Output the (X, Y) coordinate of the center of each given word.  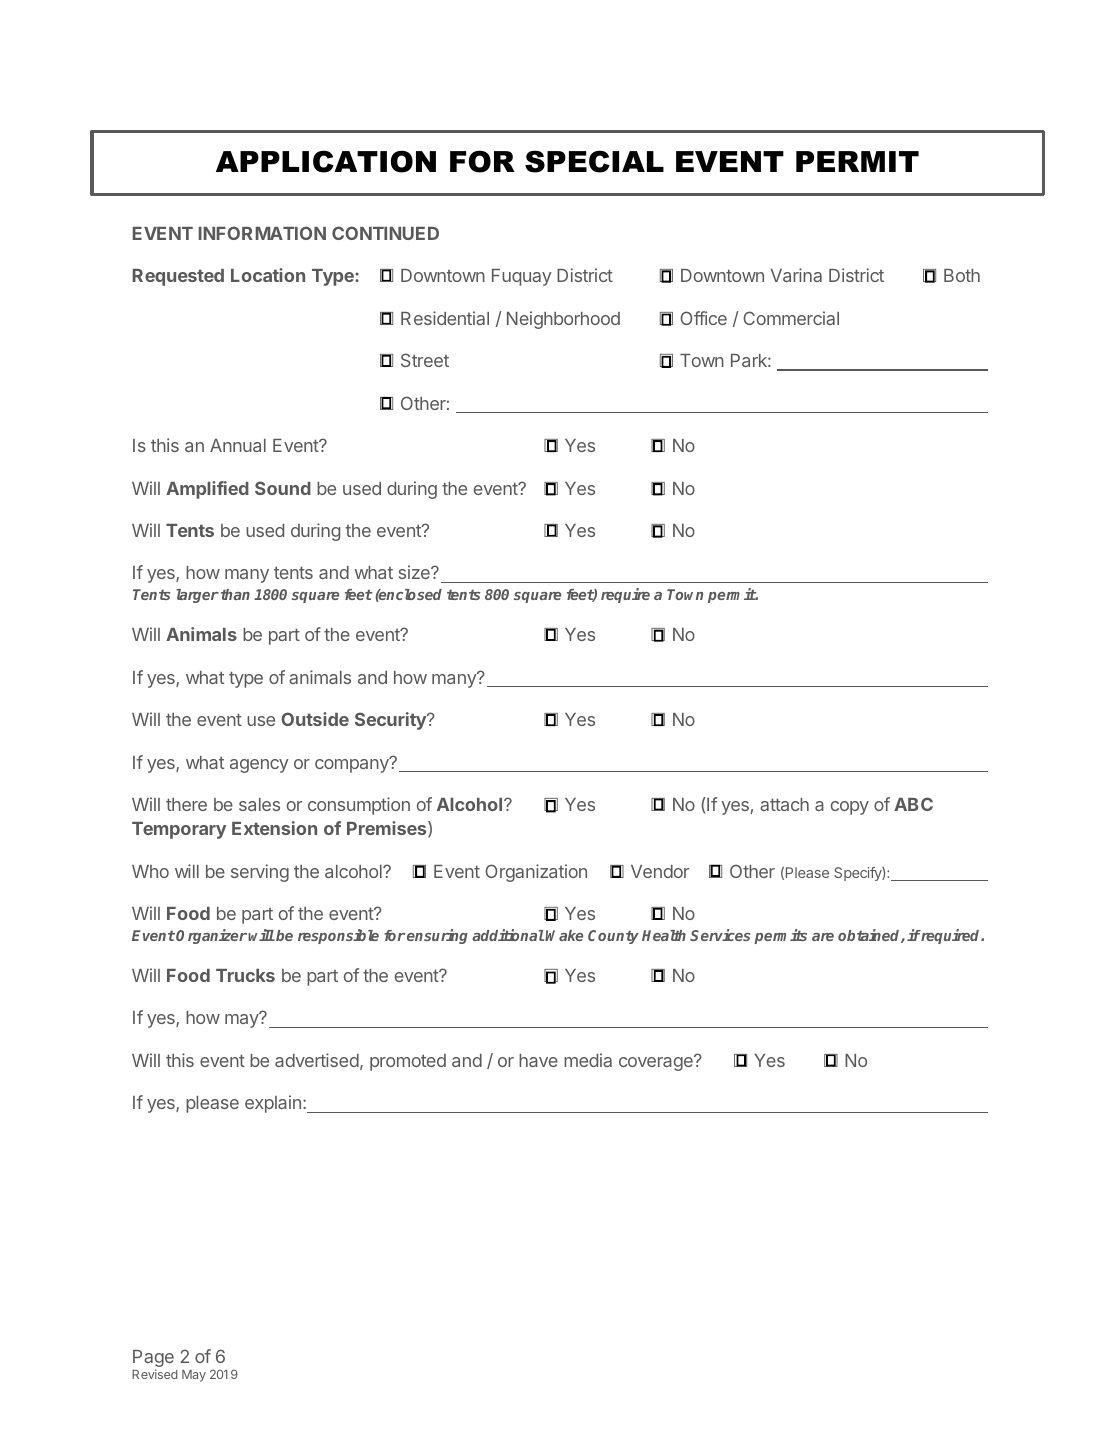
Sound (283, 488)
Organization (536, 873)
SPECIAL (594, 161)
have (538, 1060)
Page (153, 1360)
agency (259, 766)
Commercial (791, 318)
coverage (657, 1063)
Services (720, 935)
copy (850, 808)
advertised (317, 1060)
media (588, 1060)
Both (962, 275)
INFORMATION (262, 233)
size (415, 572)
